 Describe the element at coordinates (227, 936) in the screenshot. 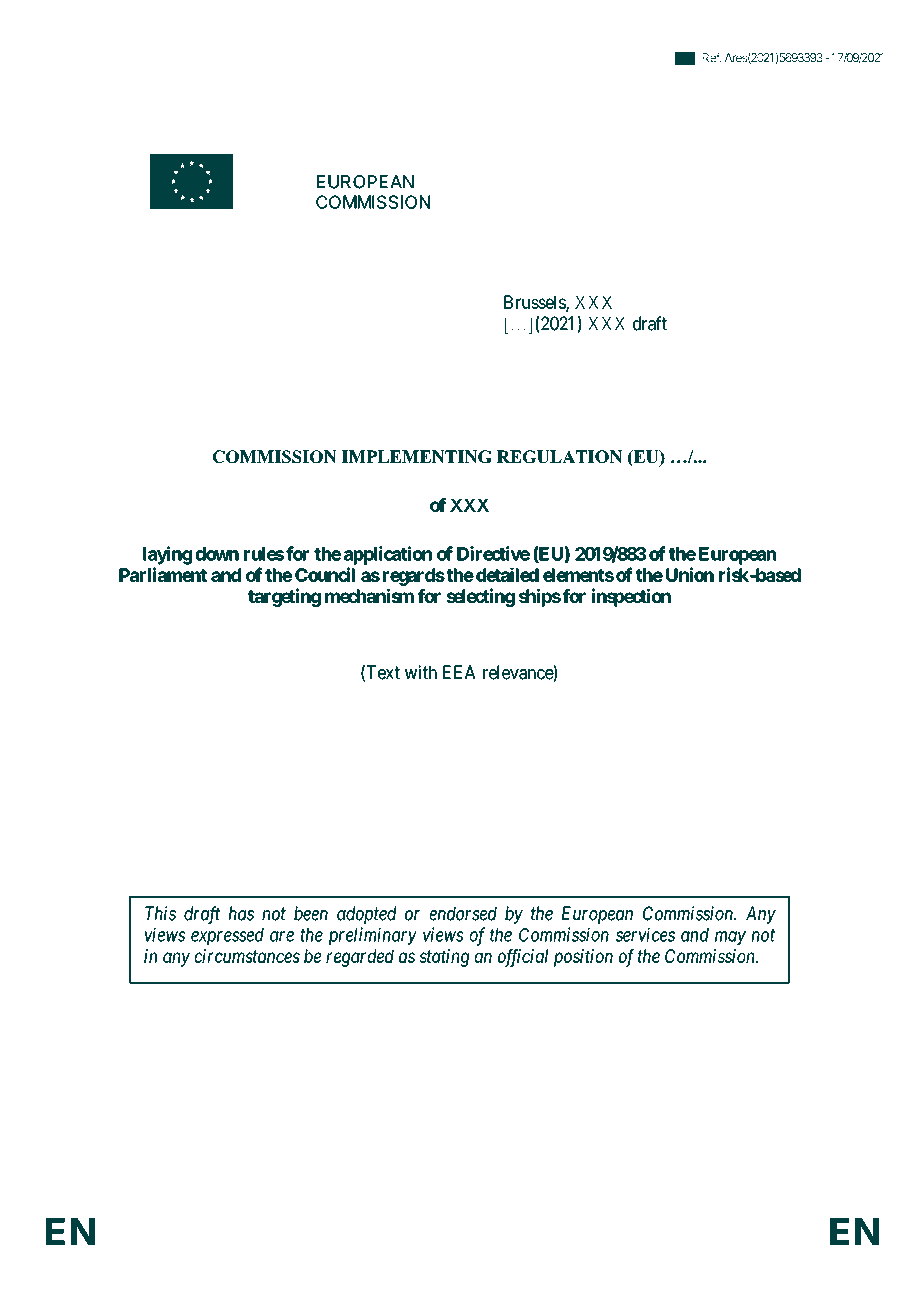

I see `expressed` at that location.
